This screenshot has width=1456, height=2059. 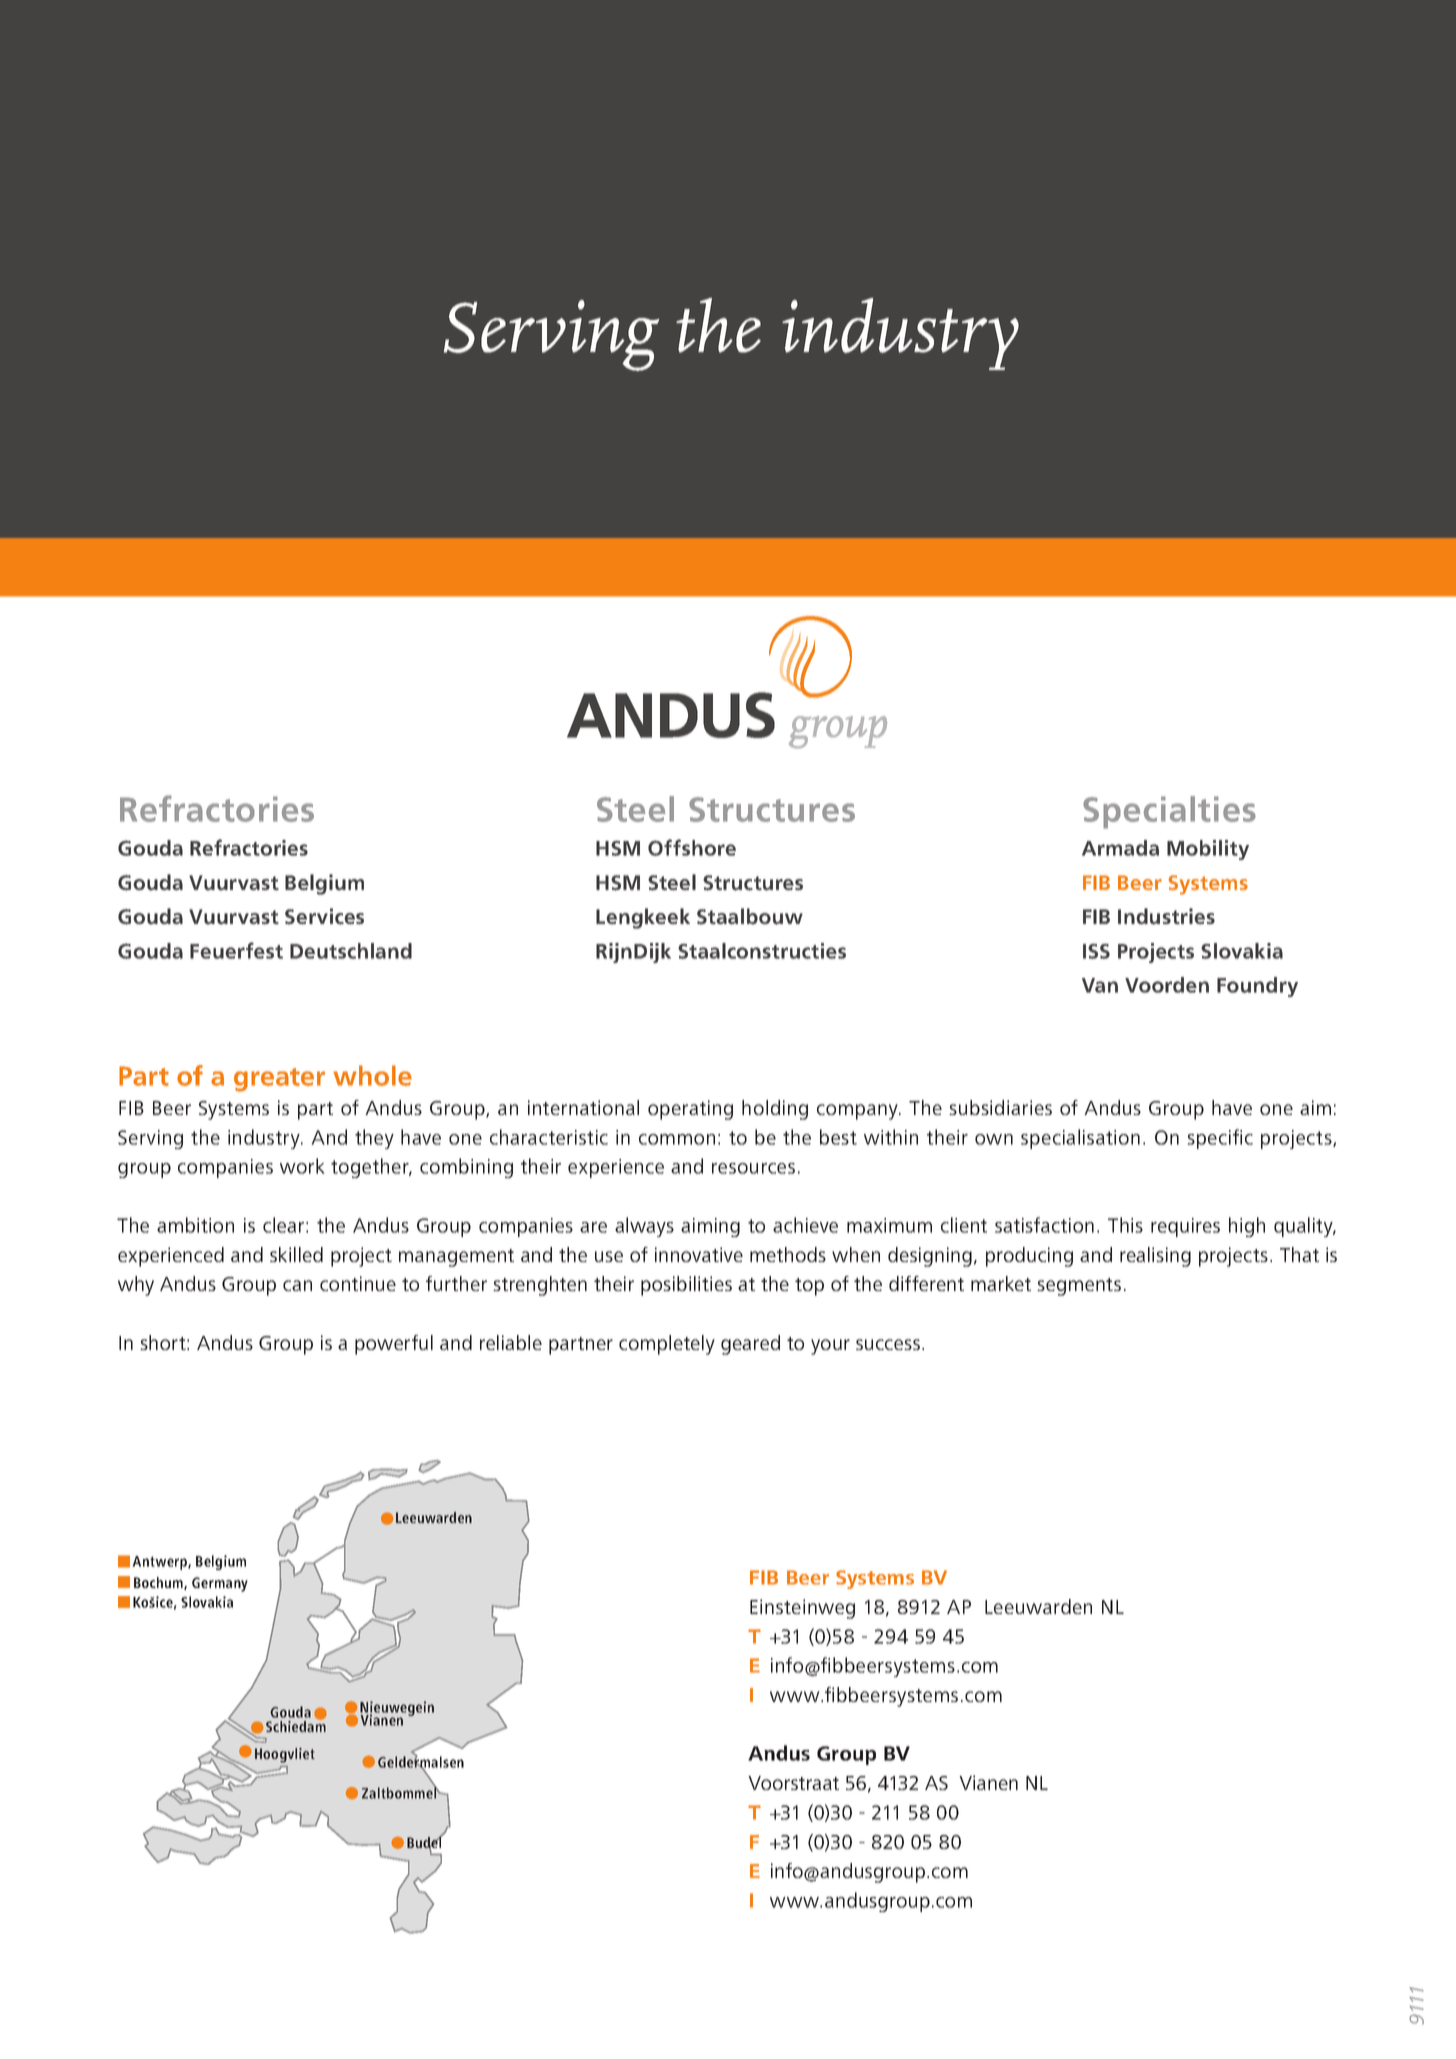 I want to click on resources, so click(x=753, y=1168).
